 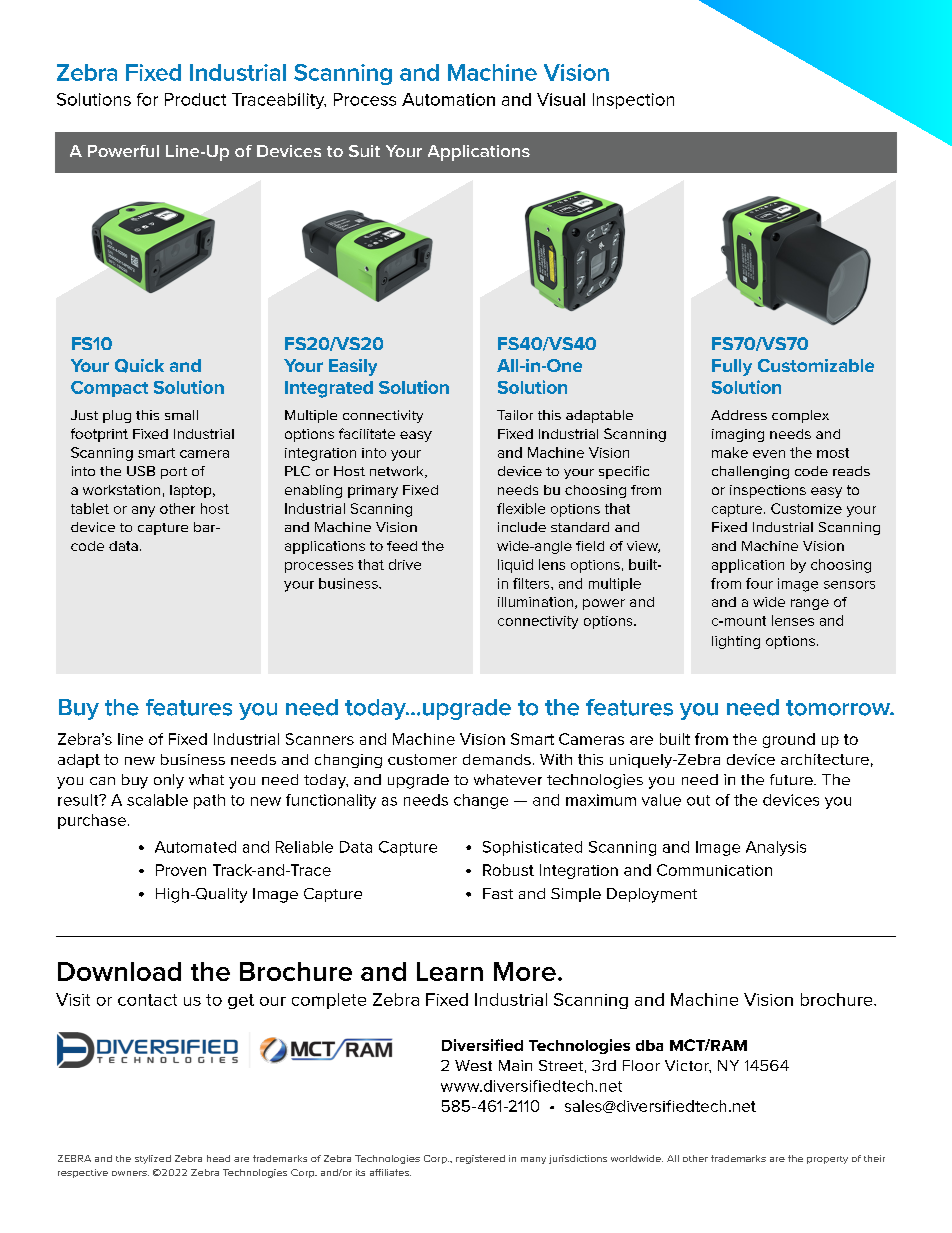 I want to click on illumination, so click(x=537, y=603).
